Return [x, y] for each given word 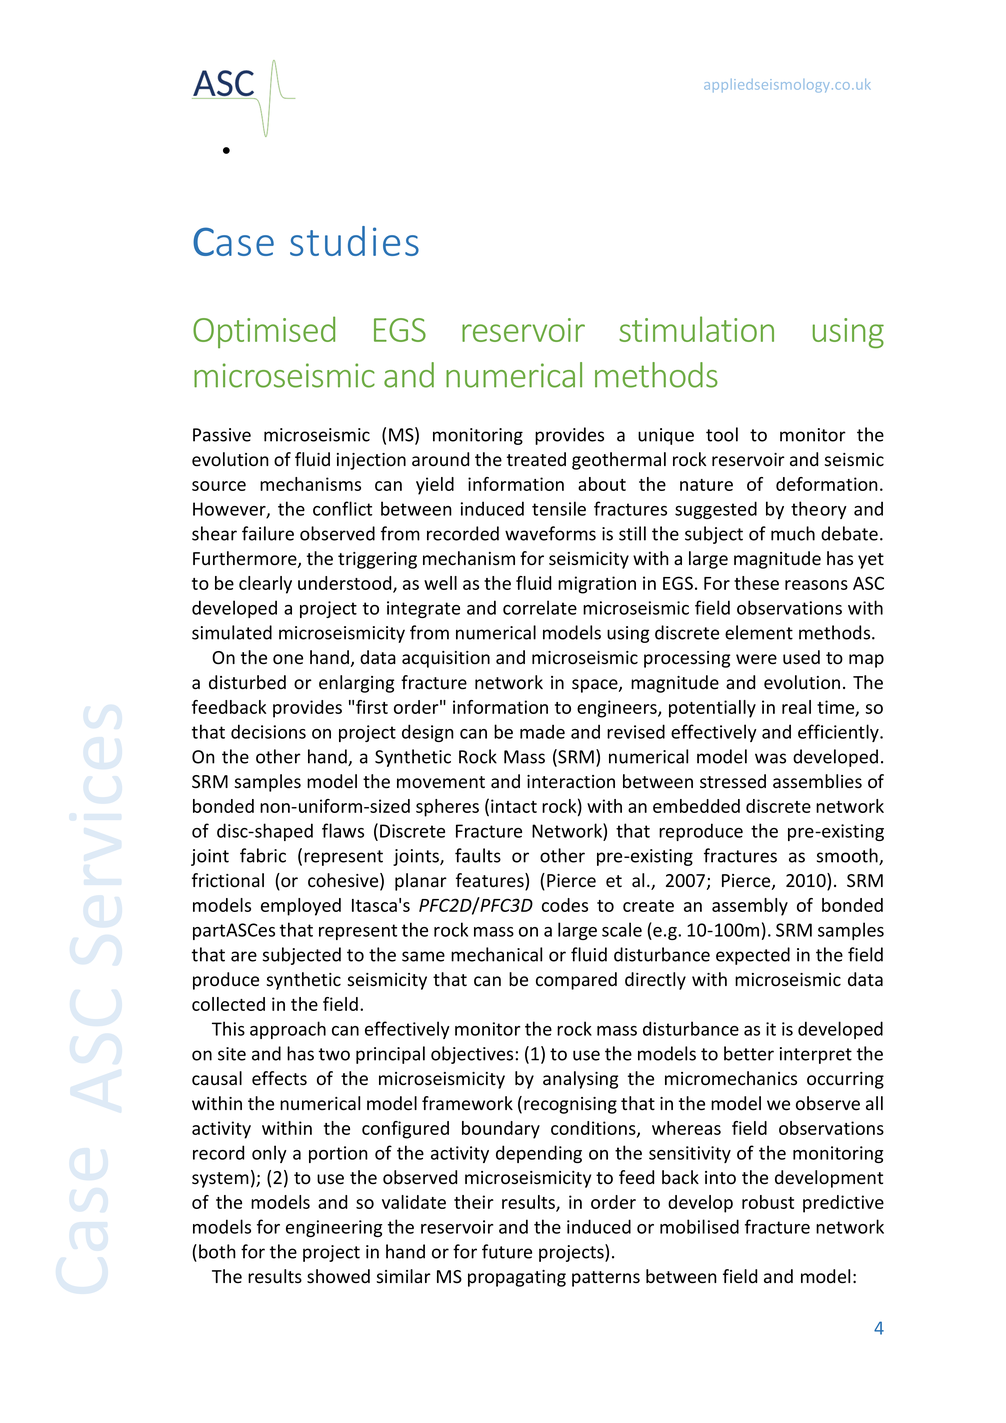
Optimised [264, 332]
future [507, 1251]
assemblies [817, 781]
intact [514, 806]
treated [536, 459]
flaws [343, 830]
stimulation [696, 329]
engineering [334, 1228]
